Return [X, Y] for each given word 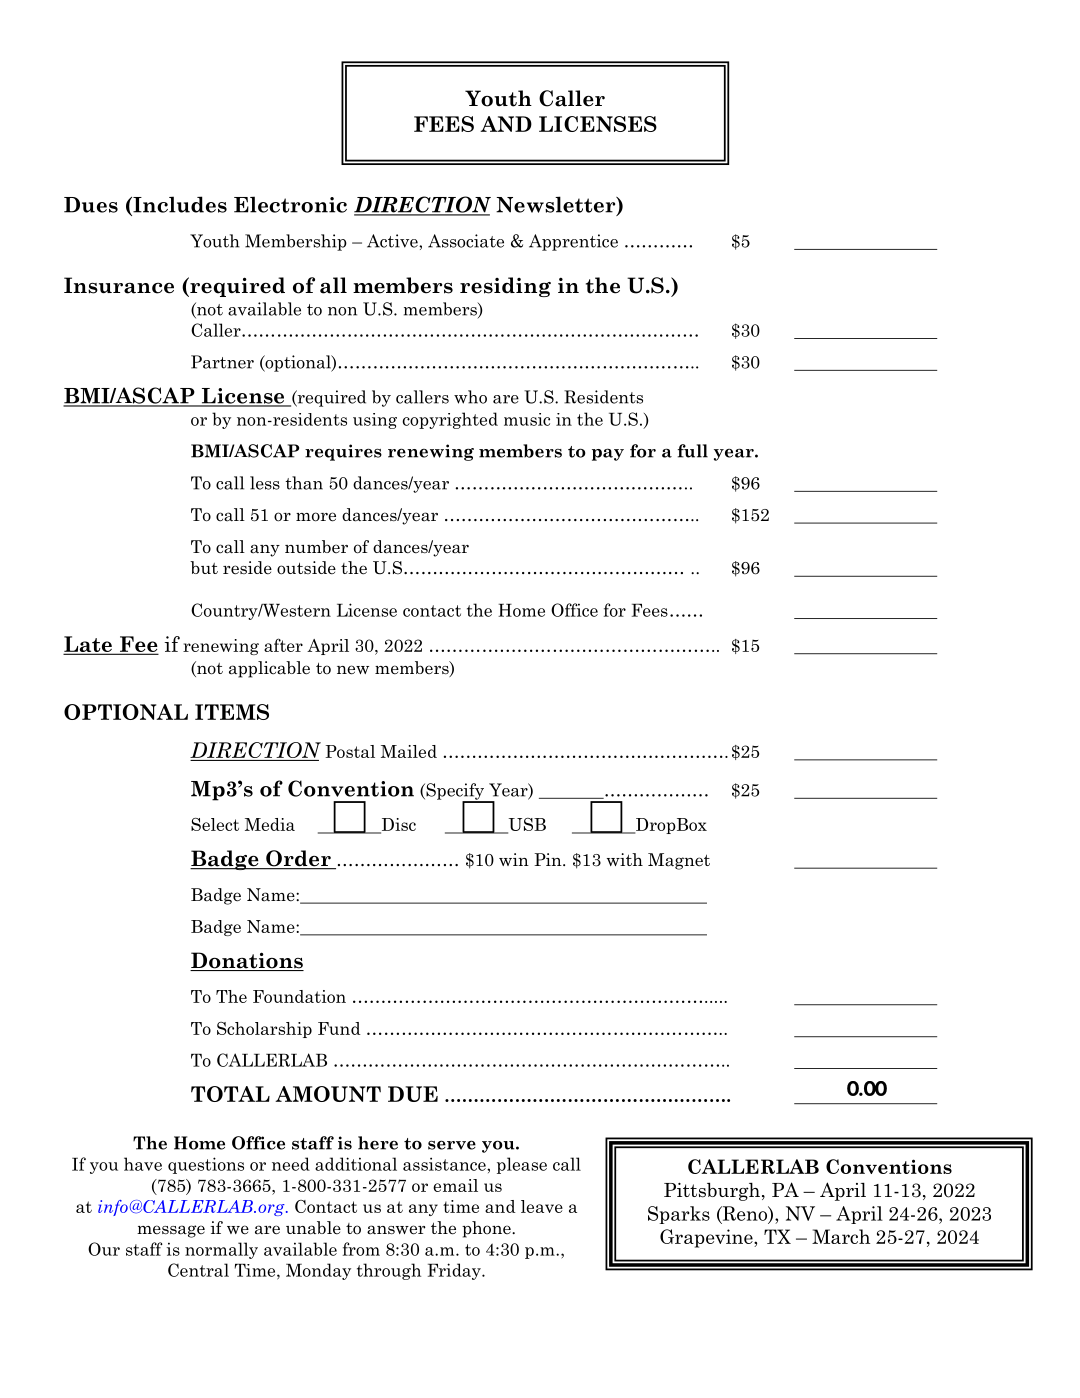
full [693, 451]
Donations [247, 961]
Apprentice [573, 242]
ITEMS [232, 712]
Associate [466, 241]
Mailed [409, 751]
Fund [339, 1028]
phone [487, 1229]
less [265, 483]
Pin [549, 859]
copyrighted [450, 420]
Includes [179, 205]
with [625, 859]
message [171, 1231]
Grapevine [707, 1238]
